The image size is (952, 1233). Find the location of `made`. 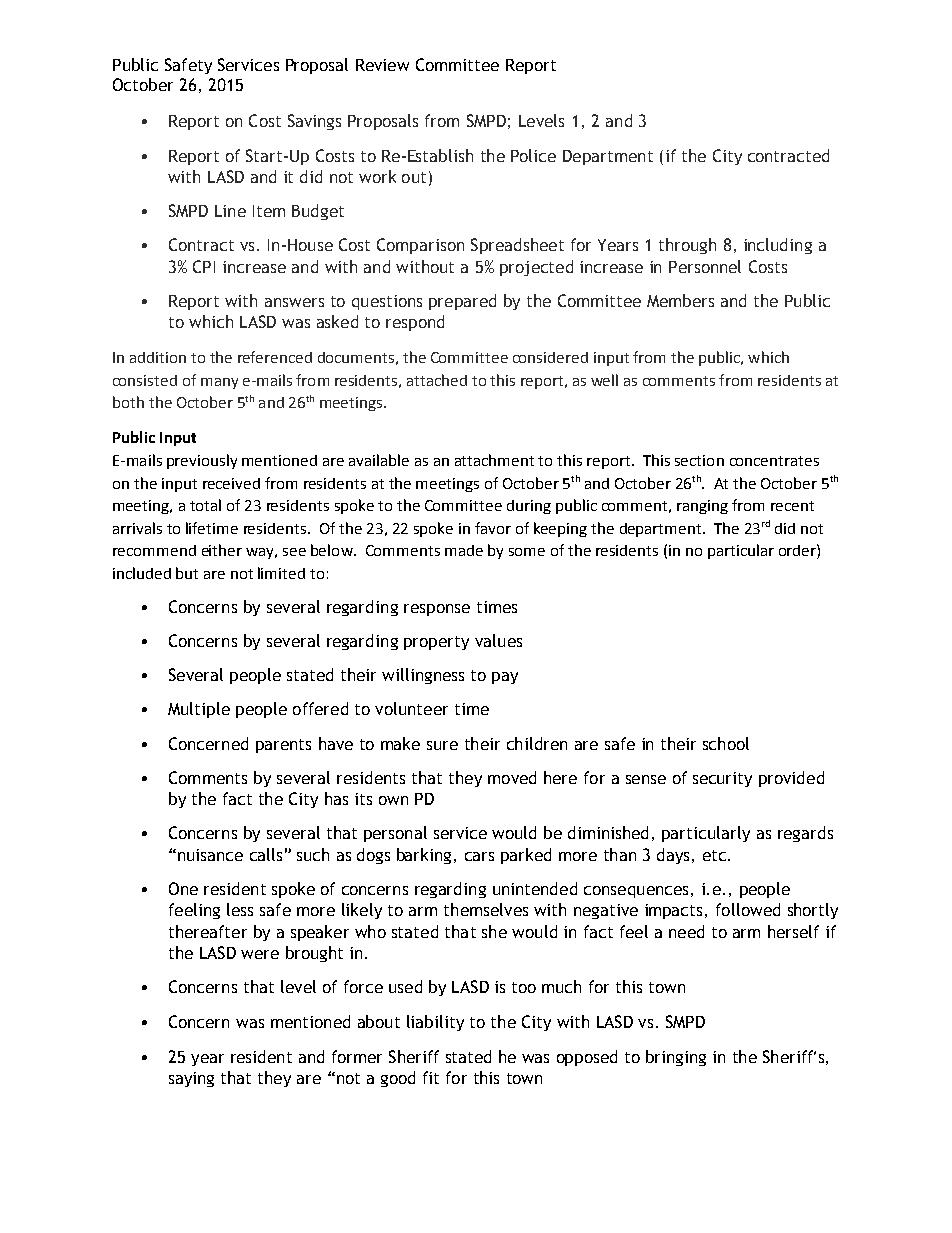

made is located at coordinates (464, 550).
